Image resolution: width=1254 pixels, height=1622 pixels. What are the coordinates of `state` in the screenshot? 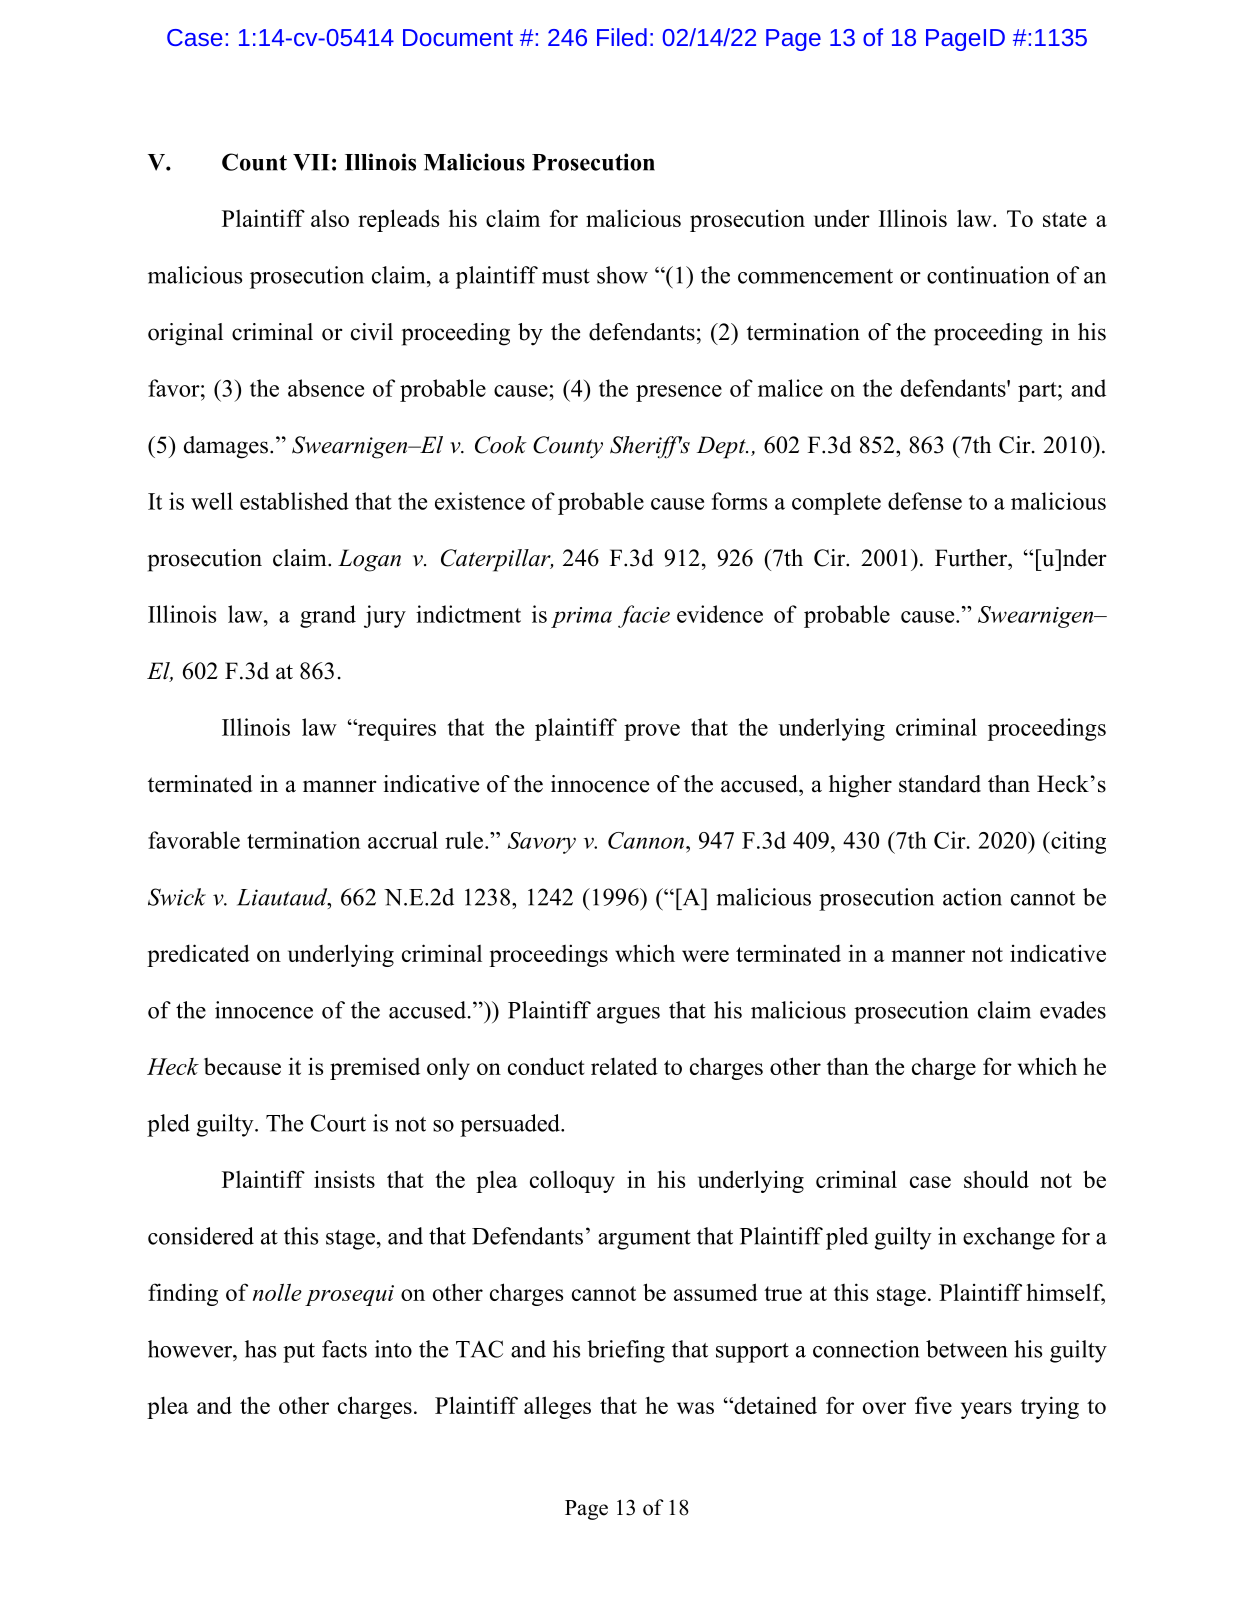 It's located at (1065, 219).
